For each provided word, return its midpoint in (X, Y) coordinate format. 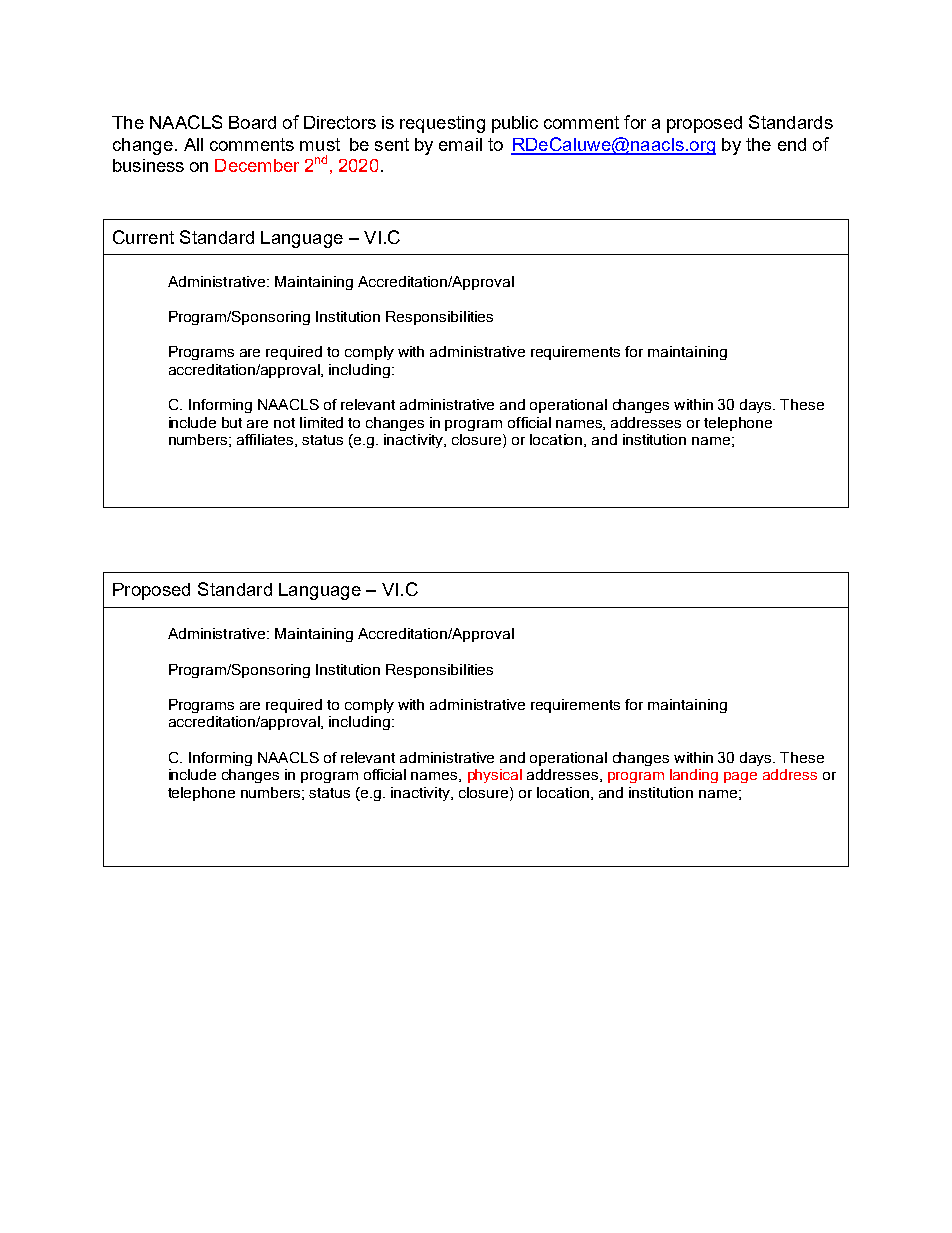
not (284, 423)
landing (694, 776)
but (232, 422)
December (257, 165)
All (193, 144)
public (515, 124)
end (792, 144)
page (740, 777)
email (460, 144)
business (148, 165)
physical (495, 776)
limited (321, 422)
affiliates (266, 440)
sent (392, 144)
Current (143, 237)
